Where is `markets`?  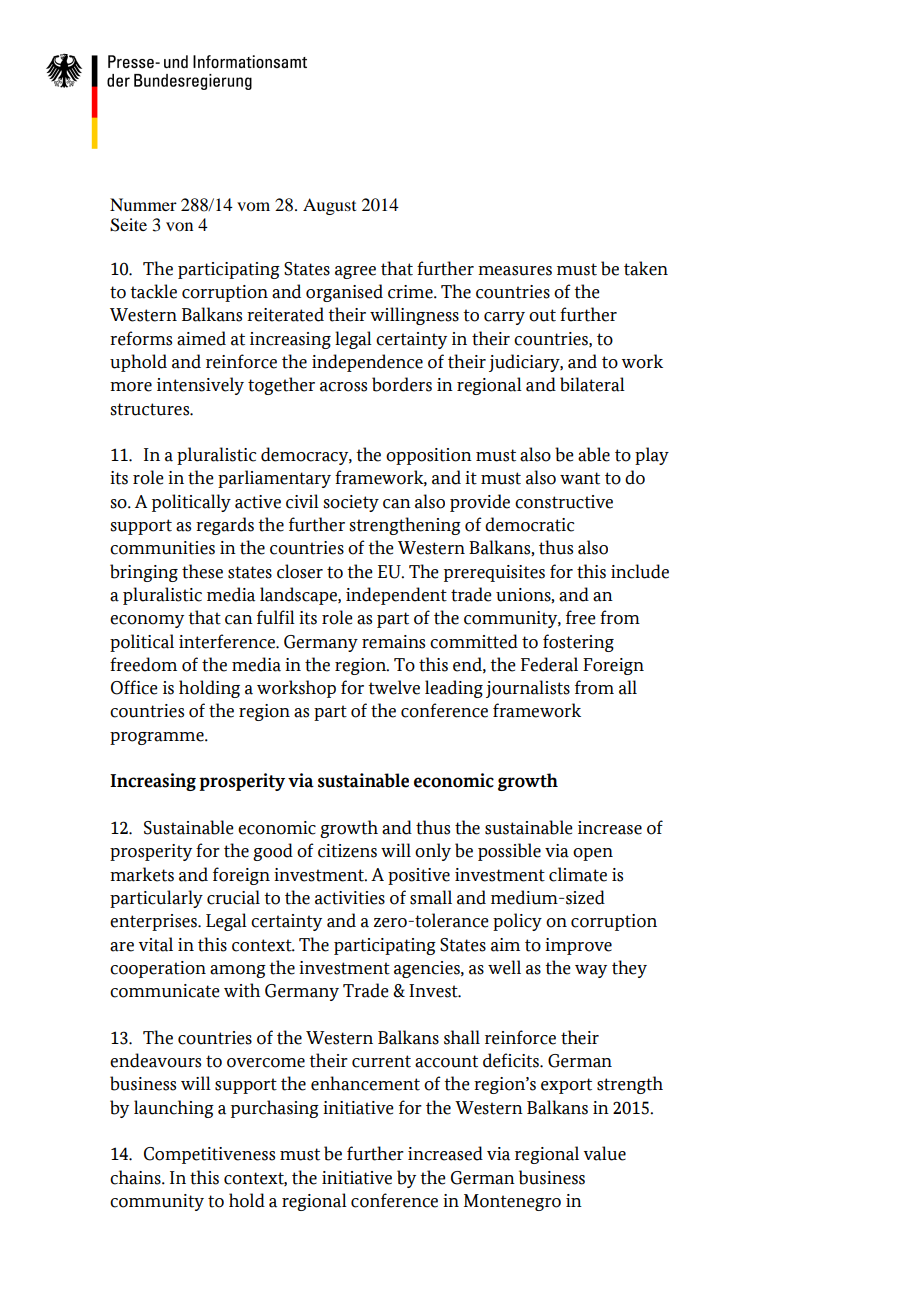
markets is located at coordinates (142, 874).
